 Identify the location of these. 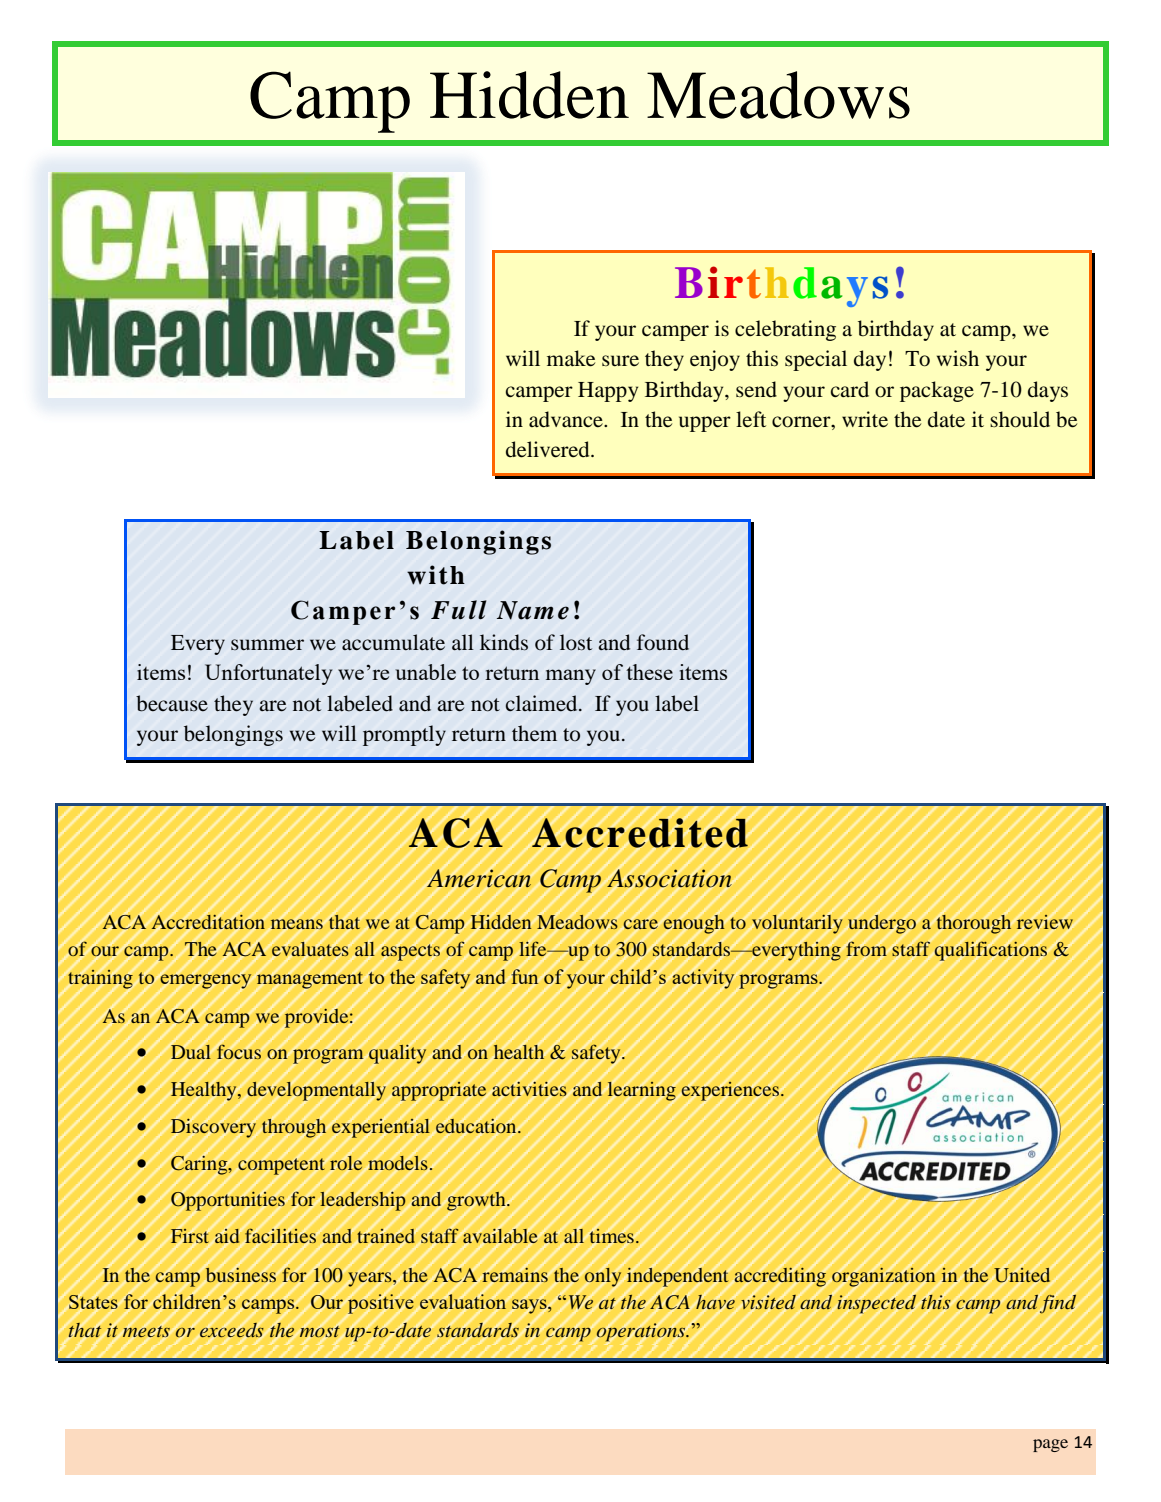
(649, 672).
